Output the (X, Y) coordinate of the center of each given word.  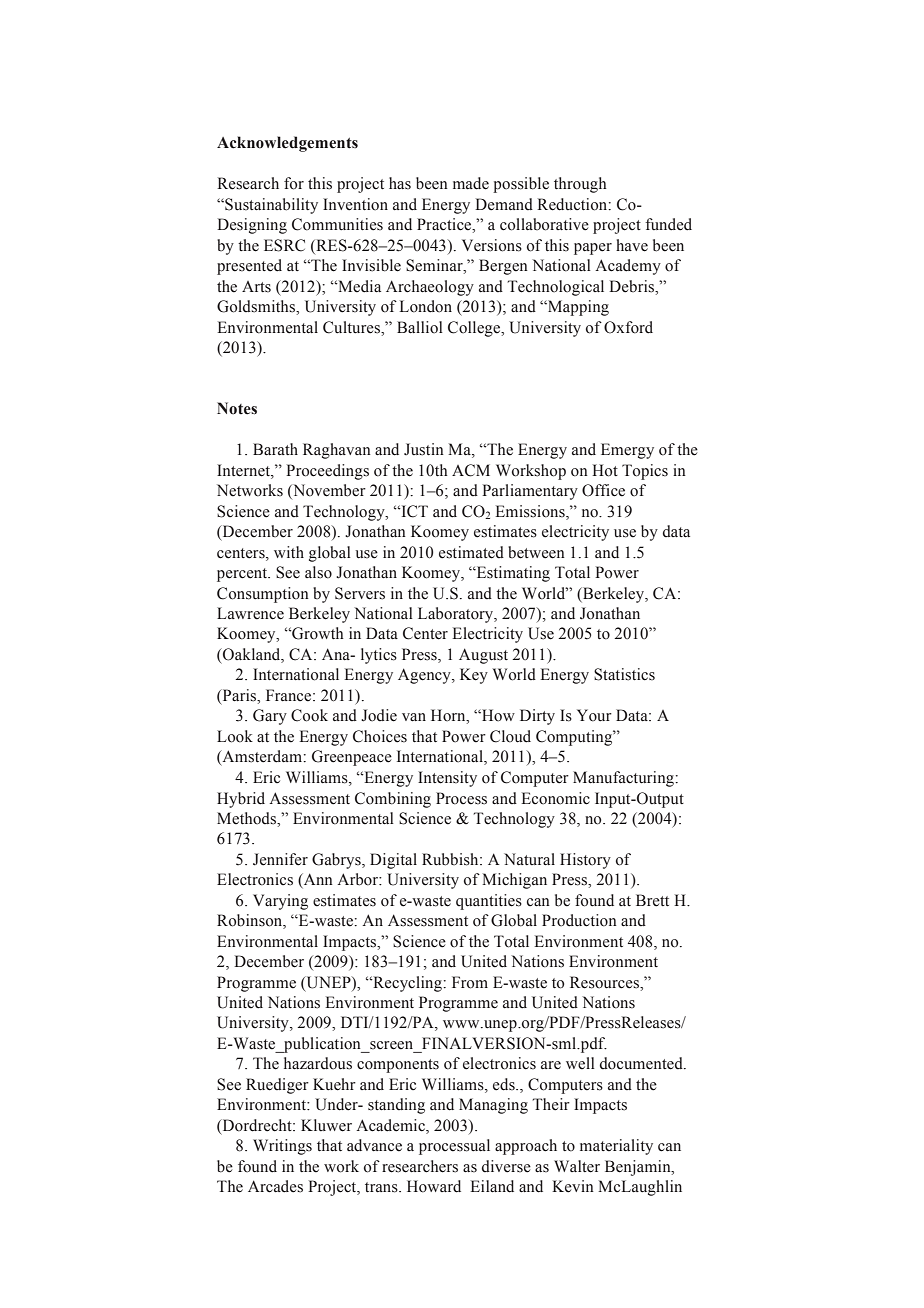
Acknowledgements (287, 144)
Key (474, 676)
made (471, 183)
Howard (434, 1186)
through (580, 185)
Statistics (624, 674)
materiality (616, 1147)
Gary (270, 717)
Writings (282, 1147)
